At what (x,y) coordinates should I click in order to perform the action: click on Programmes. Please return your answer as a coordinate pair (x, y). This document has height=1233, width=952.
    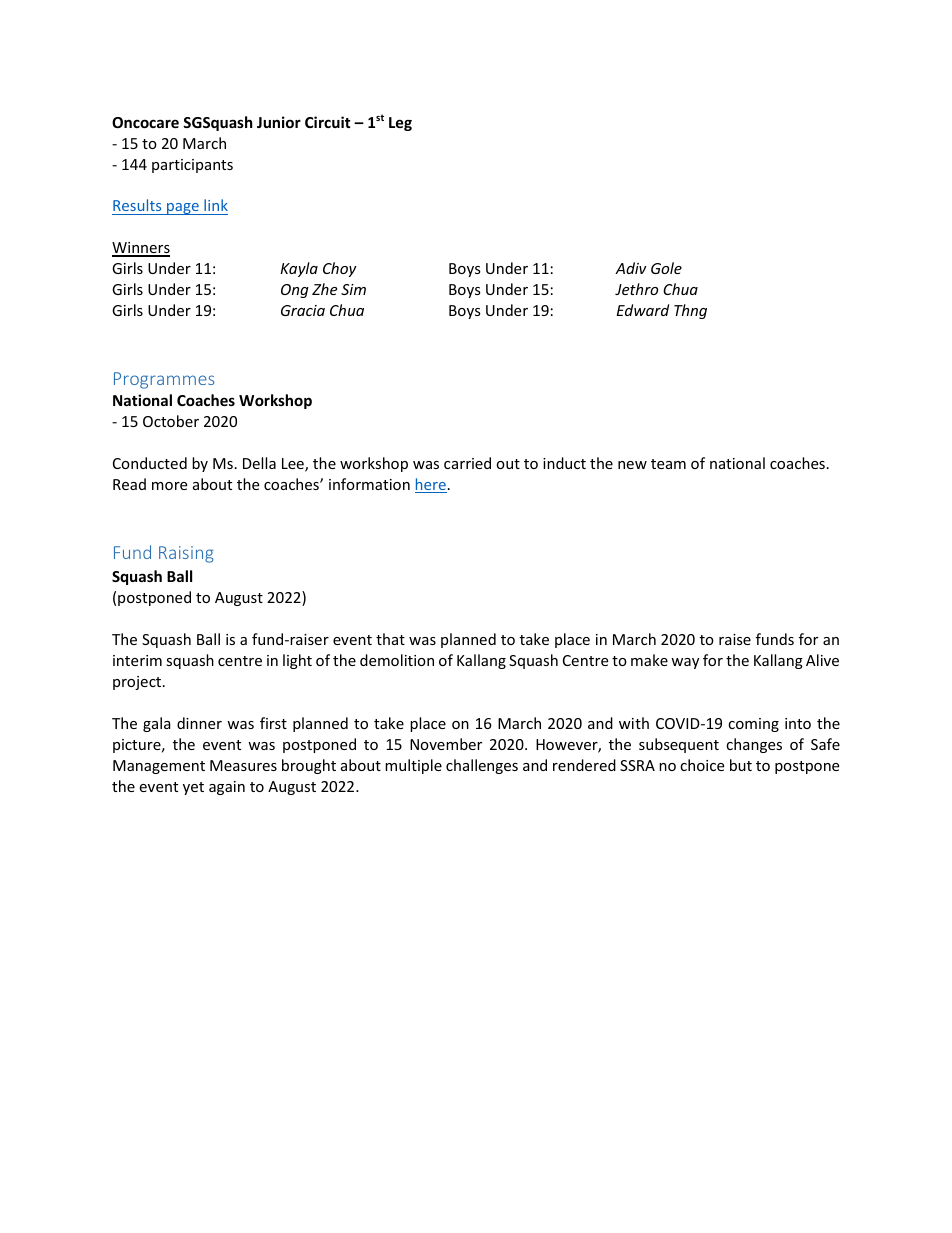
    Looking at the image, I should click on (164, 380).
